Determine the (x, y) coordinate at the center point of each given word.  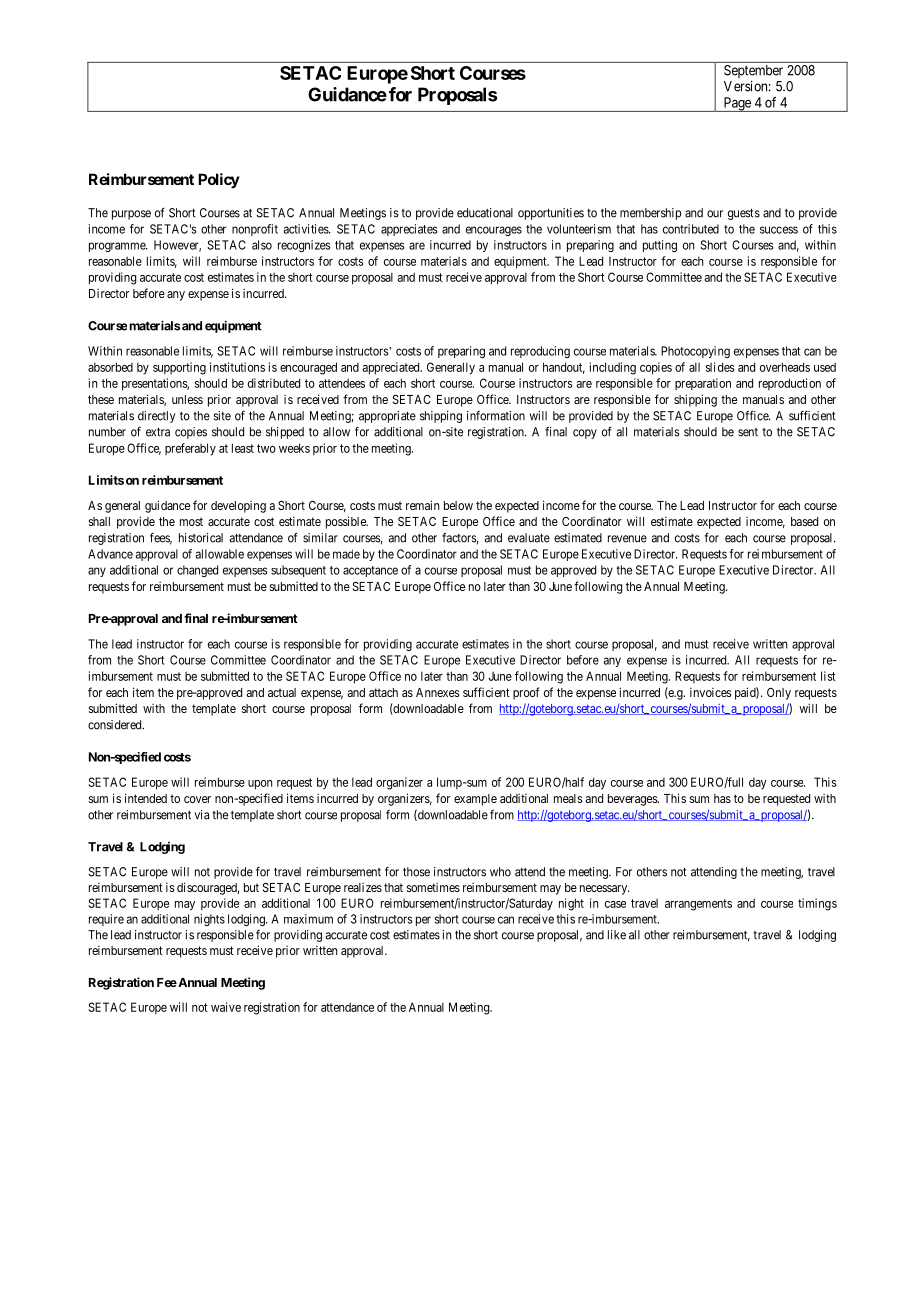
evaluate (529, 538)
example (475, 800)
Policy (219, 180)
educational (485, 213)
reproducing (540, 352)
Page (737, 104)
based (804, 521)
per (423, 921)
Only (779, 694)
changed (197, 571)
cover (197, 799)
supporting (179, 368)
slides (720, 367)
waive (226, 1007)
